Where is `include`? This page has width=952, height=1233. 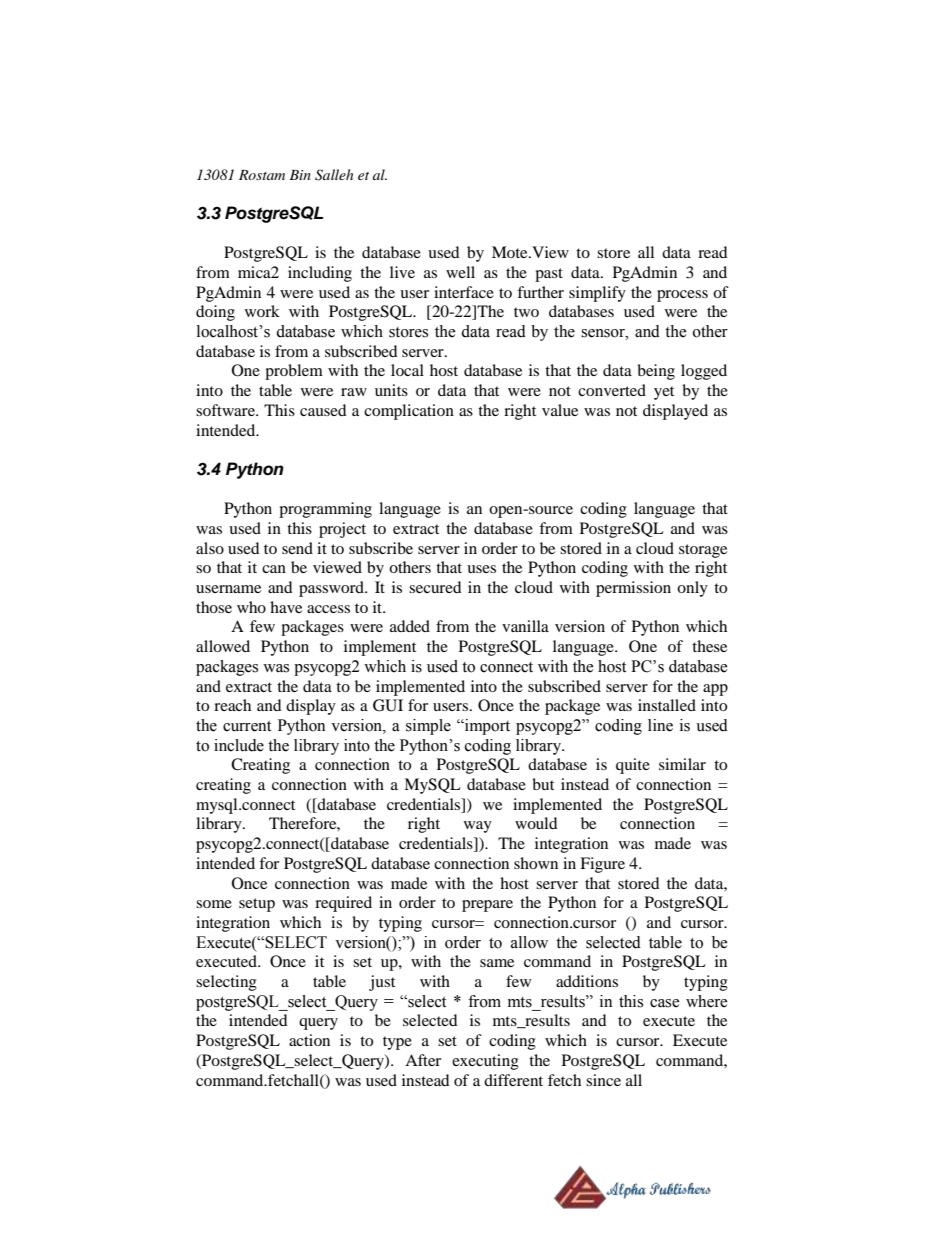
include is located at coordinates (239, 745).
